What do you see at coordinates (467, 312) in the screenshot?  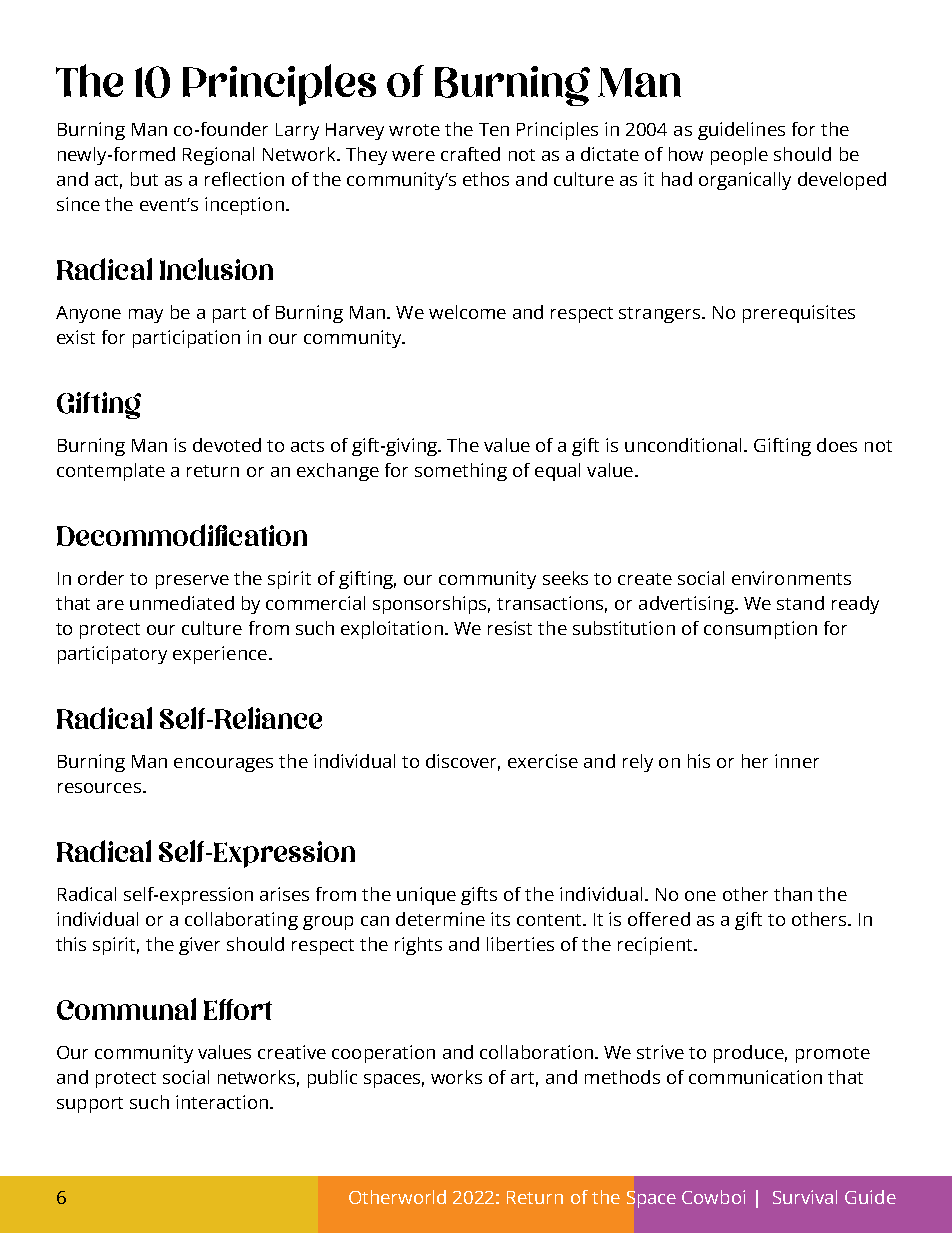 I see `welcome` at bounding box center [467, 312].
